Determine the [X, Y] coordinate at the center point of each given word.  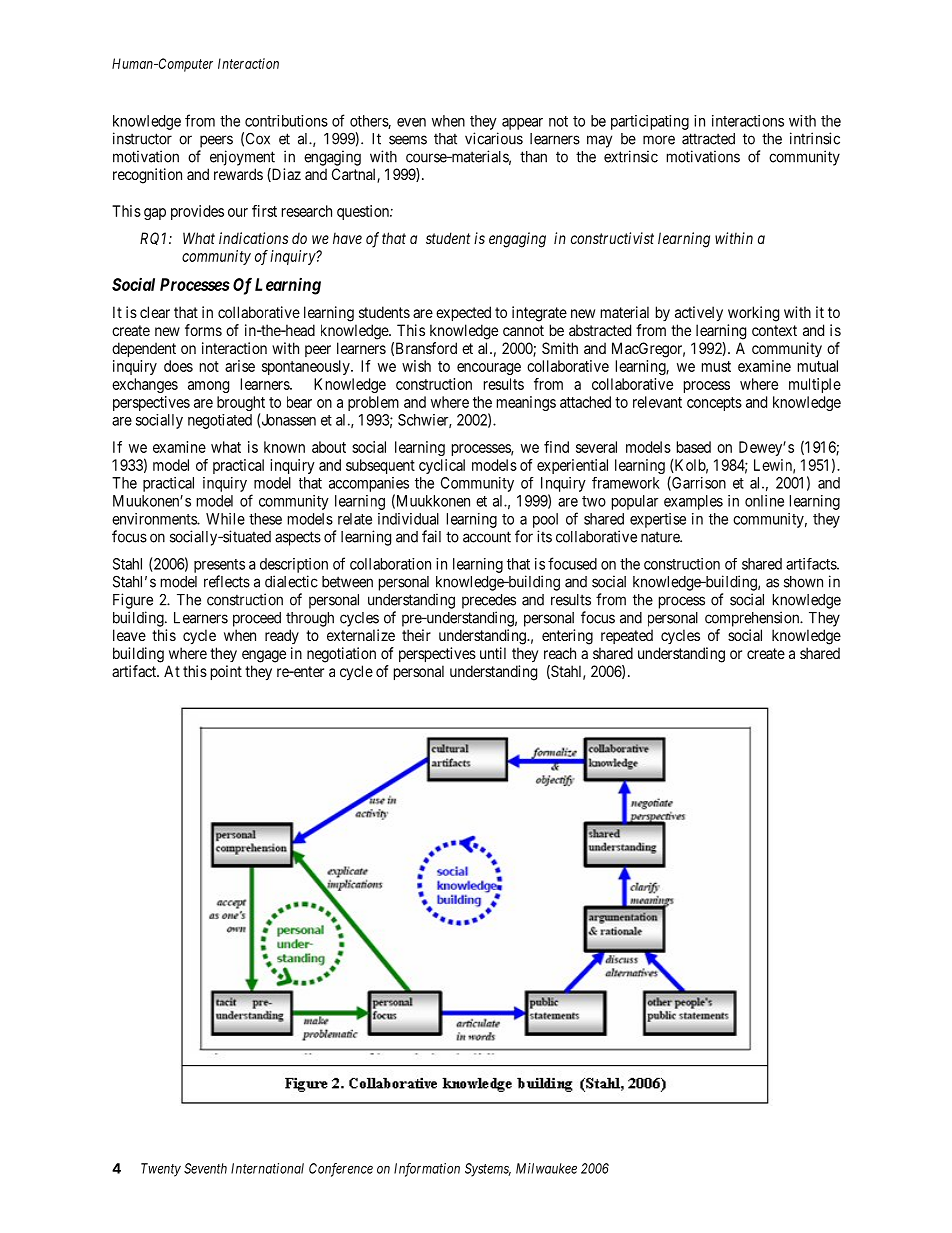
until [493, 653]
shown [803, 582]
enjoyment [242, 158]
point [226, 672]
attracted [708, 139]
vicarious [494, 138]
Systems [488, 1170]
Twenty [161, 1170]
